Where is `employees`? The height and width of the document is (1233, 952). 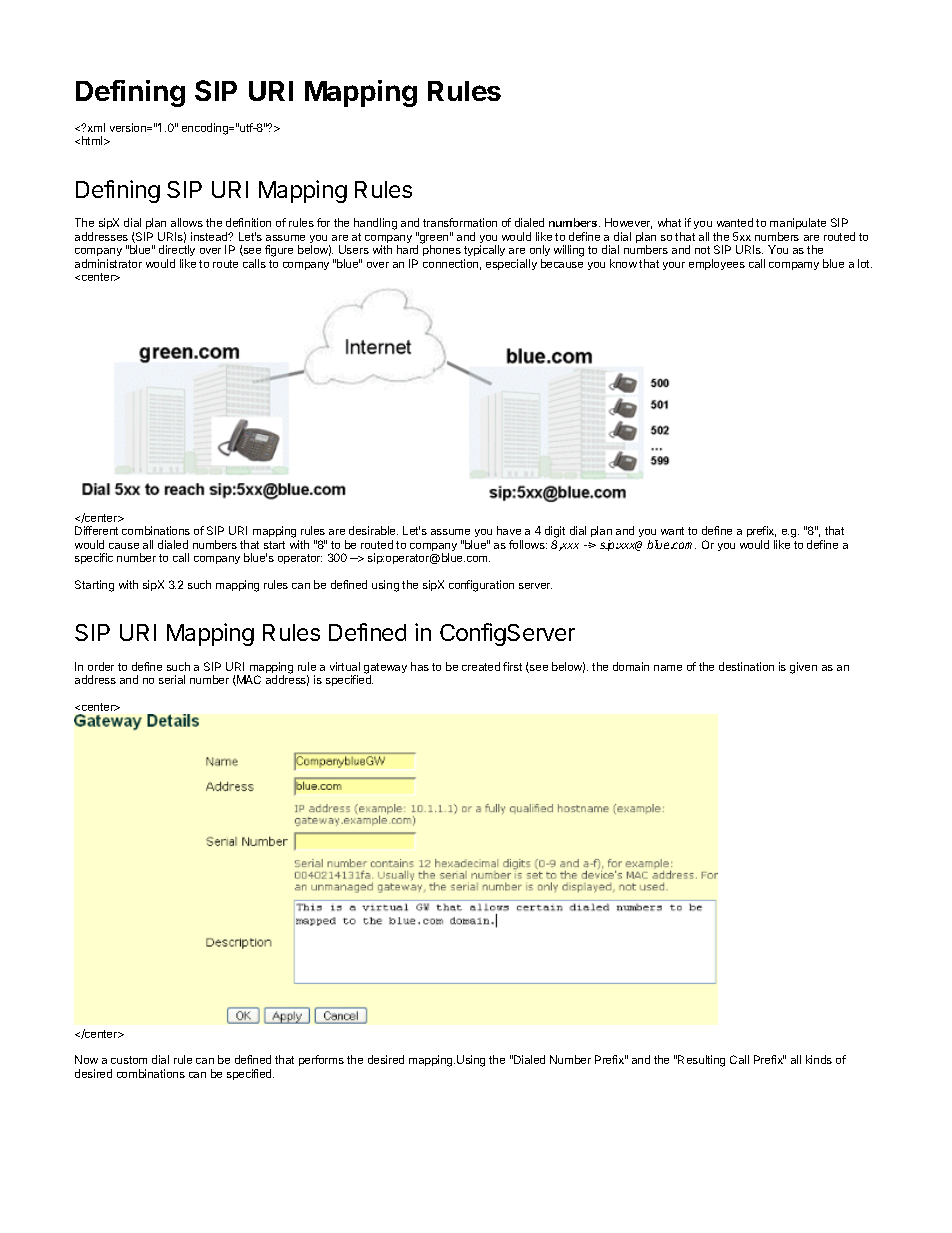
employees is located at coordinates (717, 264).
